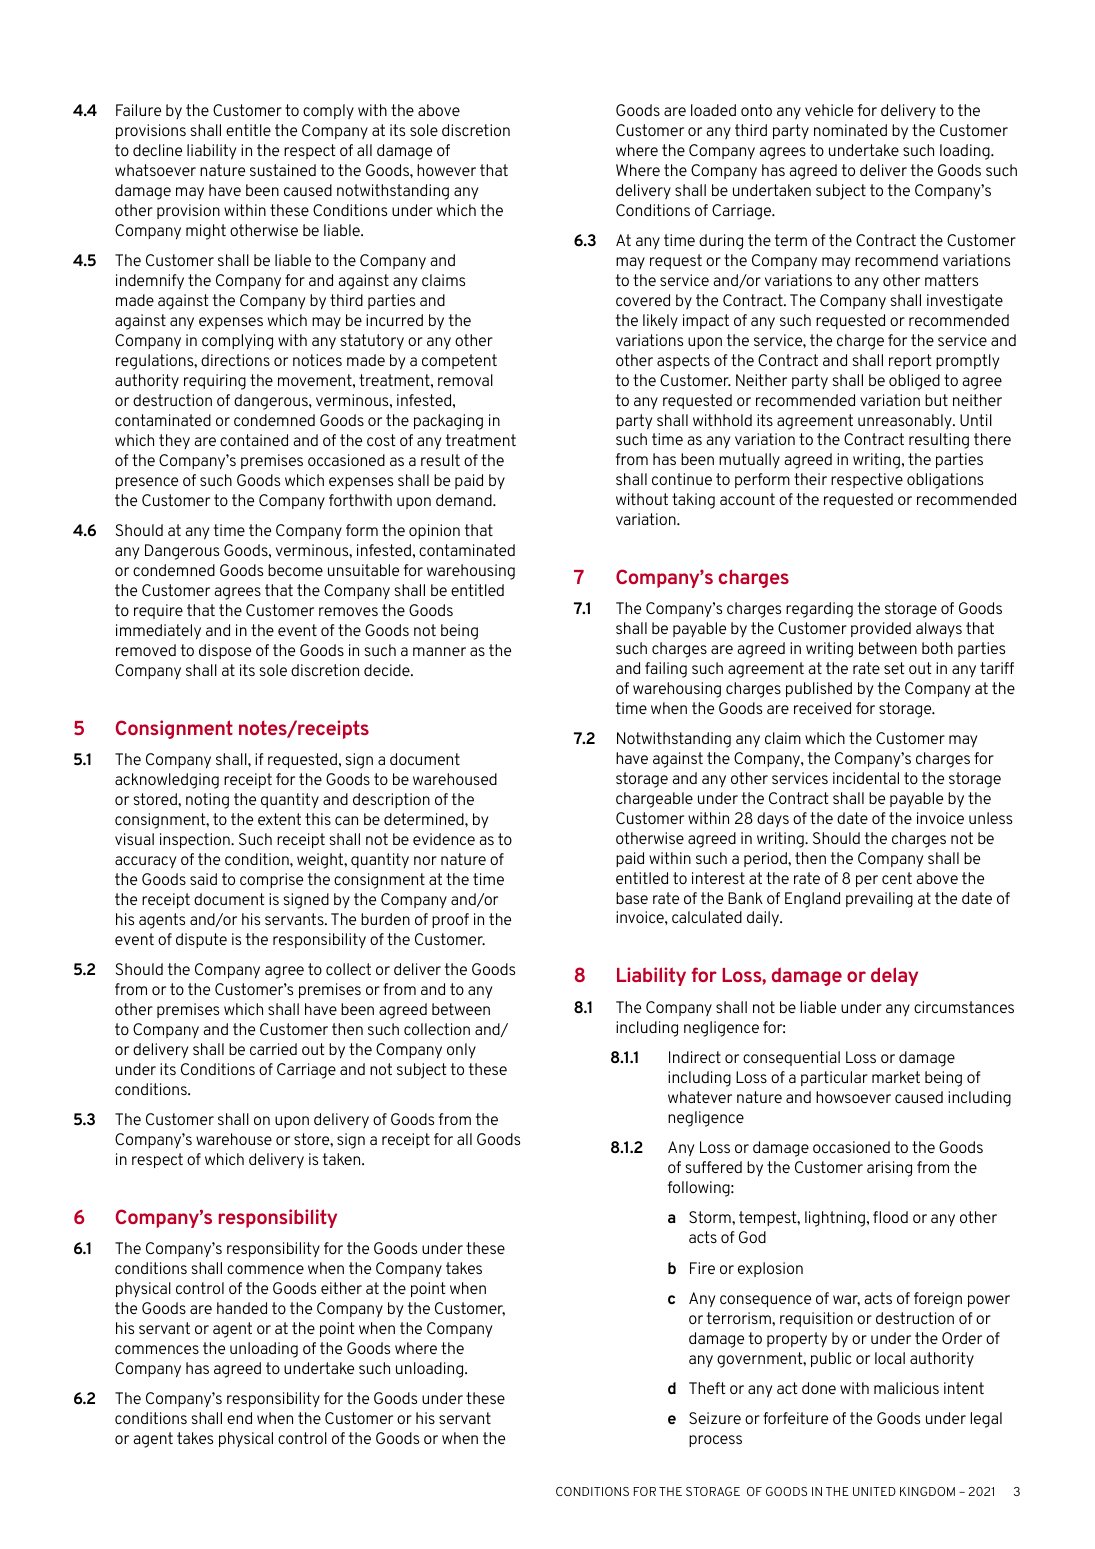 Image resolution: width=1095 pixels, height=1549 pixels. What do you see at coordinates (850, 130) in the document?
I see `nominated` at bounding box center [850, 130].
